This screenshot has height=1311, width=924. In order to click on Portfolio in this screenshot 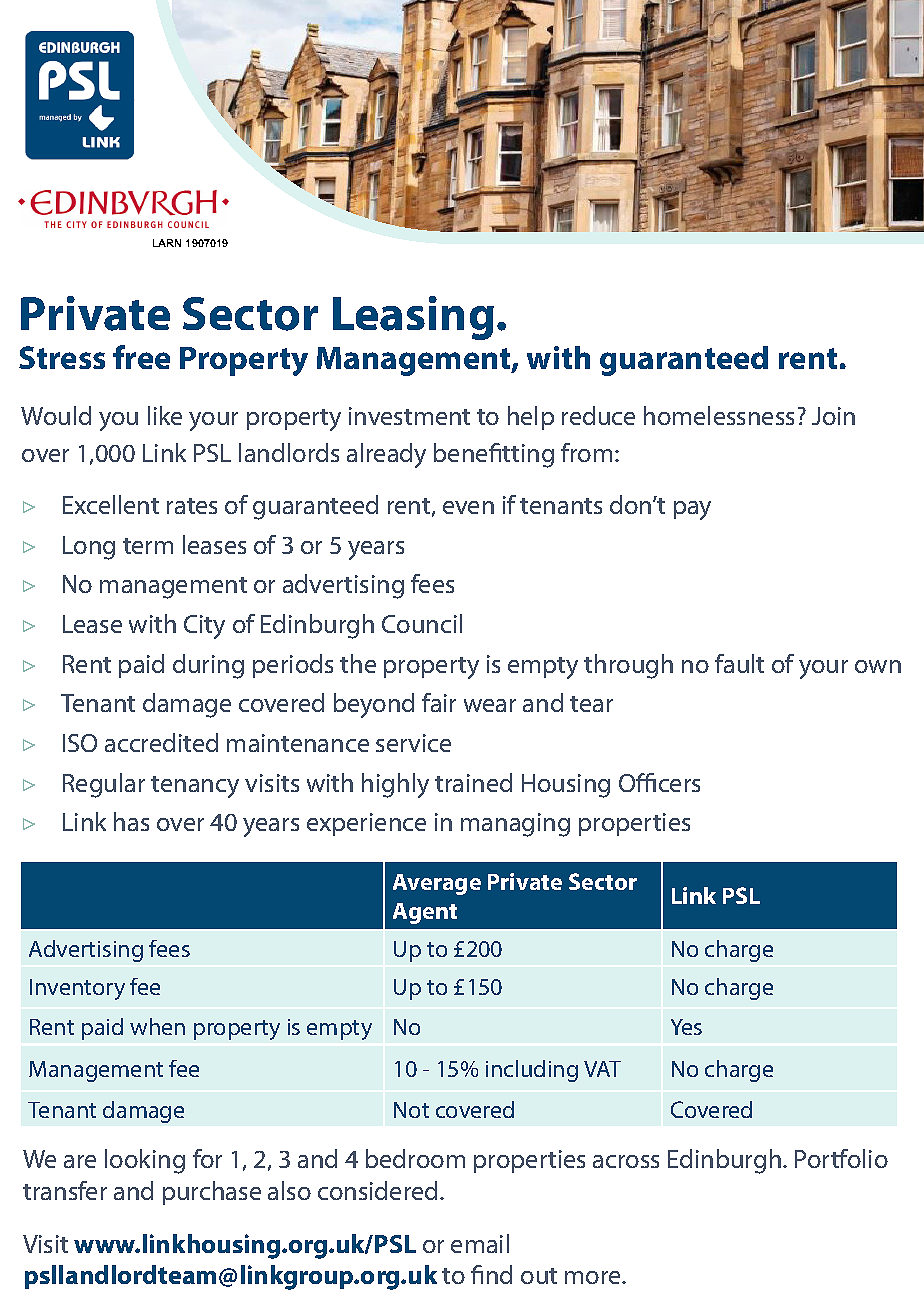, I will do `click(841, 1158)`.
